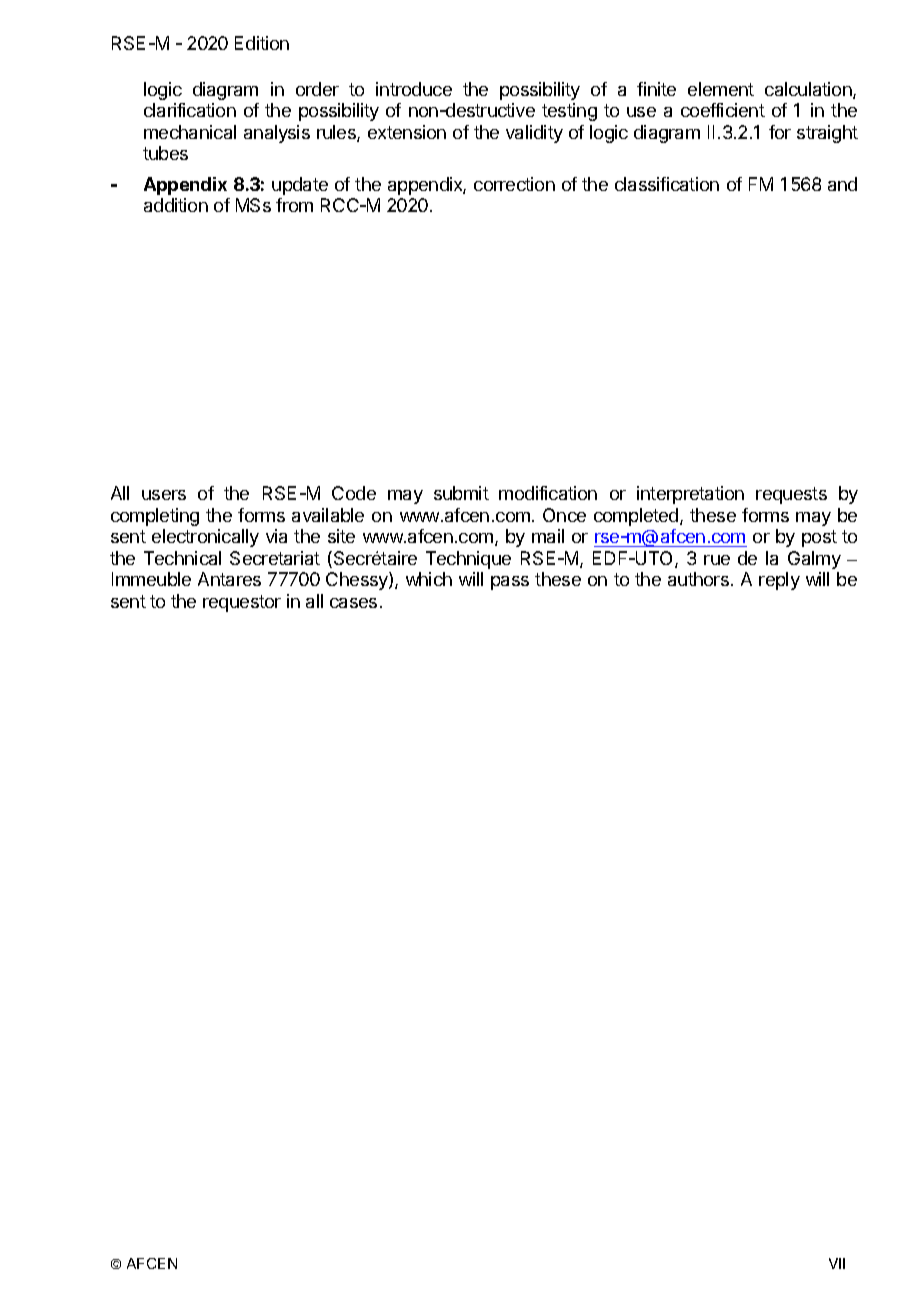  Describe the element at coordinates (242, 603) in the screenshot. I see `requestor` at that location.
